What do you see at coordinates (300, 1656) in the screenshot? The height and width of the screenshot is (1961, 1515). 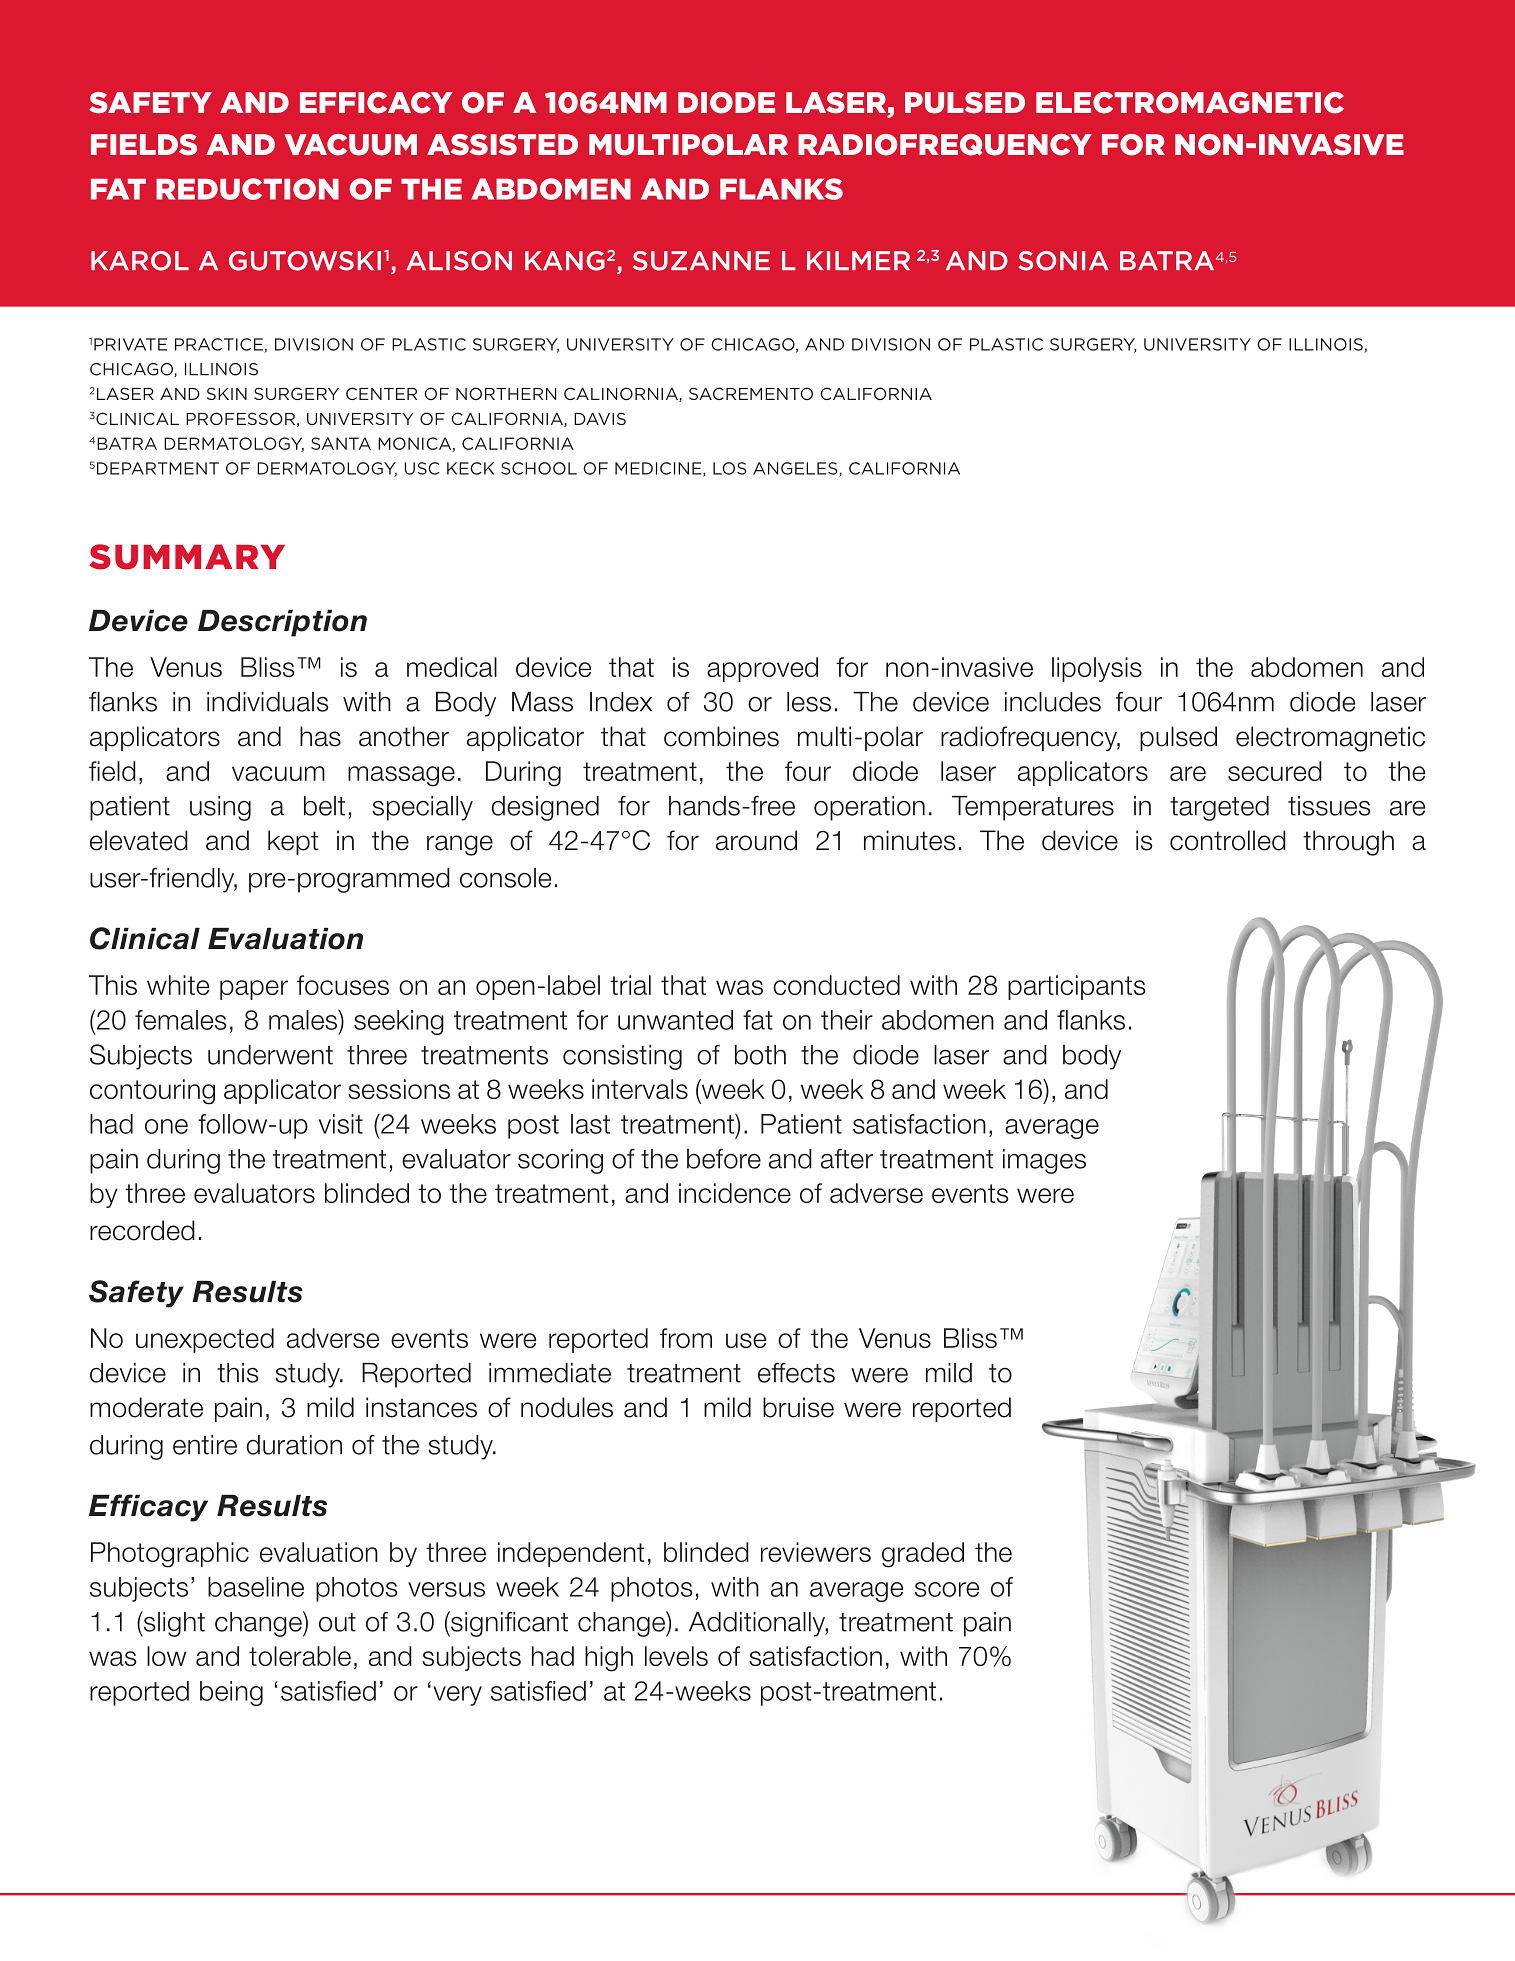 I see `tolerable` at bounding box center [300, 1656].
